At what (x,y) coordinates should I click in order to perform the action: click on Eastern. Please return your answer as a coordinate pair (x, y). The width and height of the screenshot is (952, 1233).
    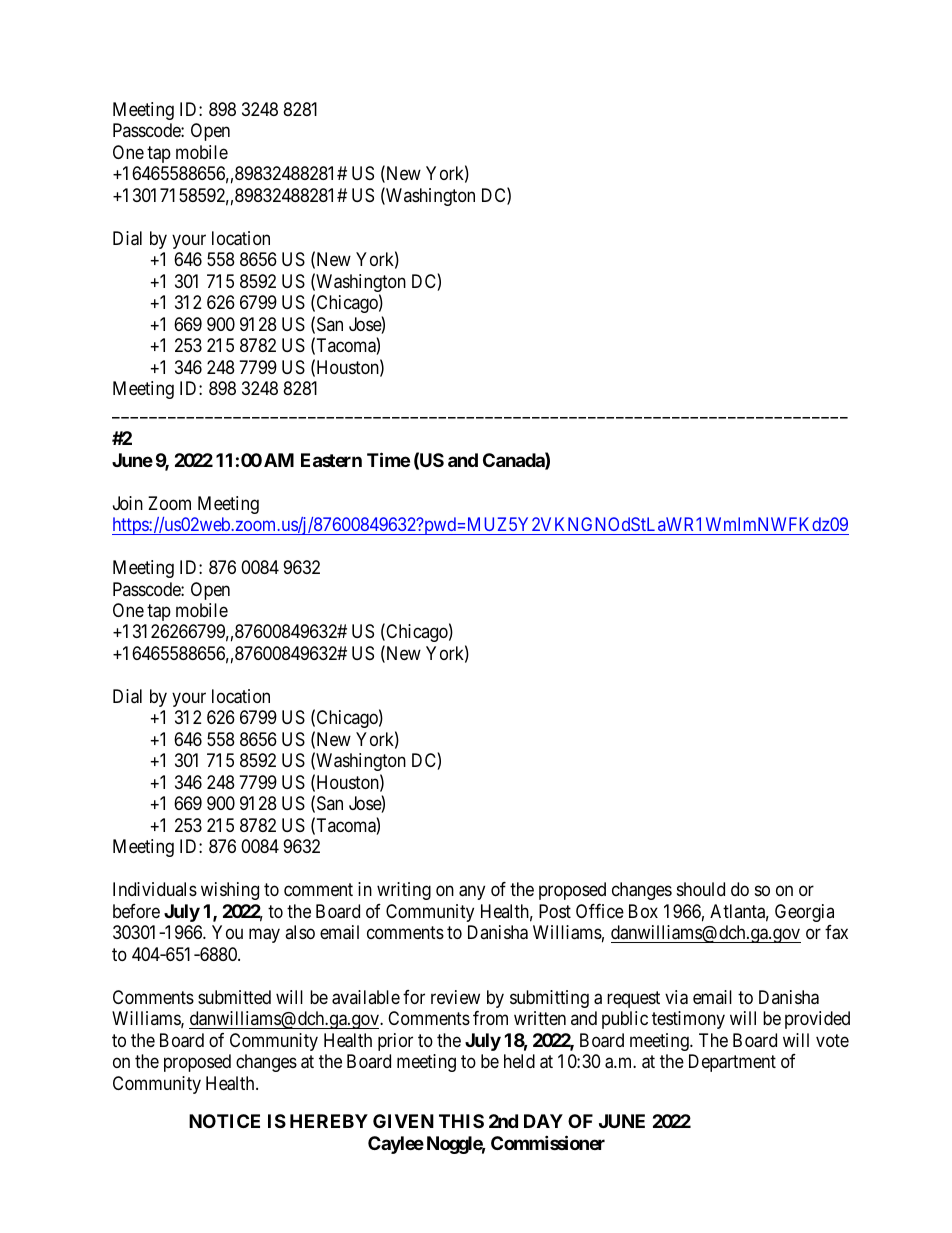
    Looking at the image, I should click on (331, 460).
